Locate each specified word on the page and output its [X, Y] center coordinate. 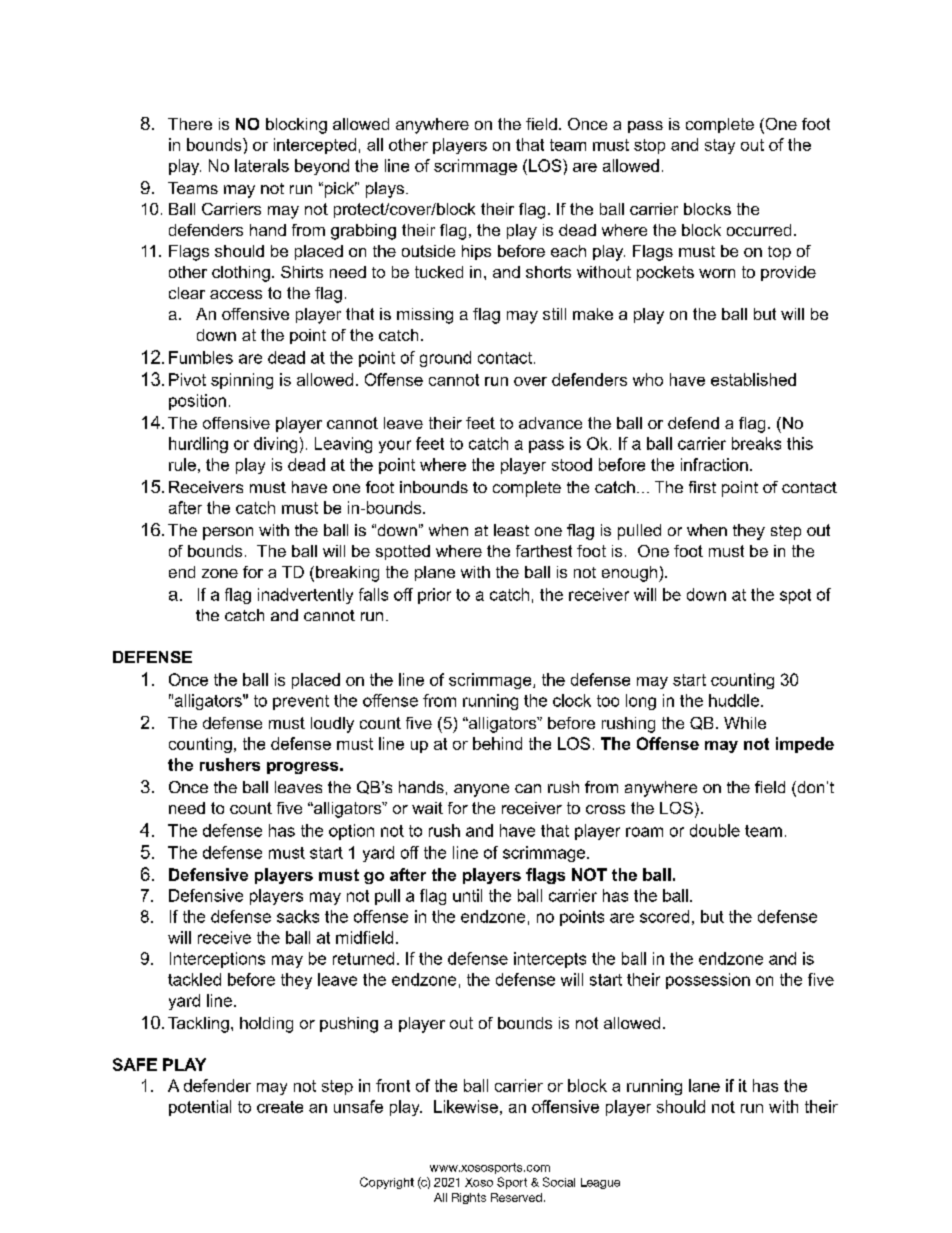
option [351, 832]
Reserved [516, 1197]
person [228, 533]
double [715, 830]
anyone [481, 790]
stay [720, 146]
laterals [262, 165]
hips [476, 252]
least [511, 530]
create [280, 1107]
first [702, 487]
